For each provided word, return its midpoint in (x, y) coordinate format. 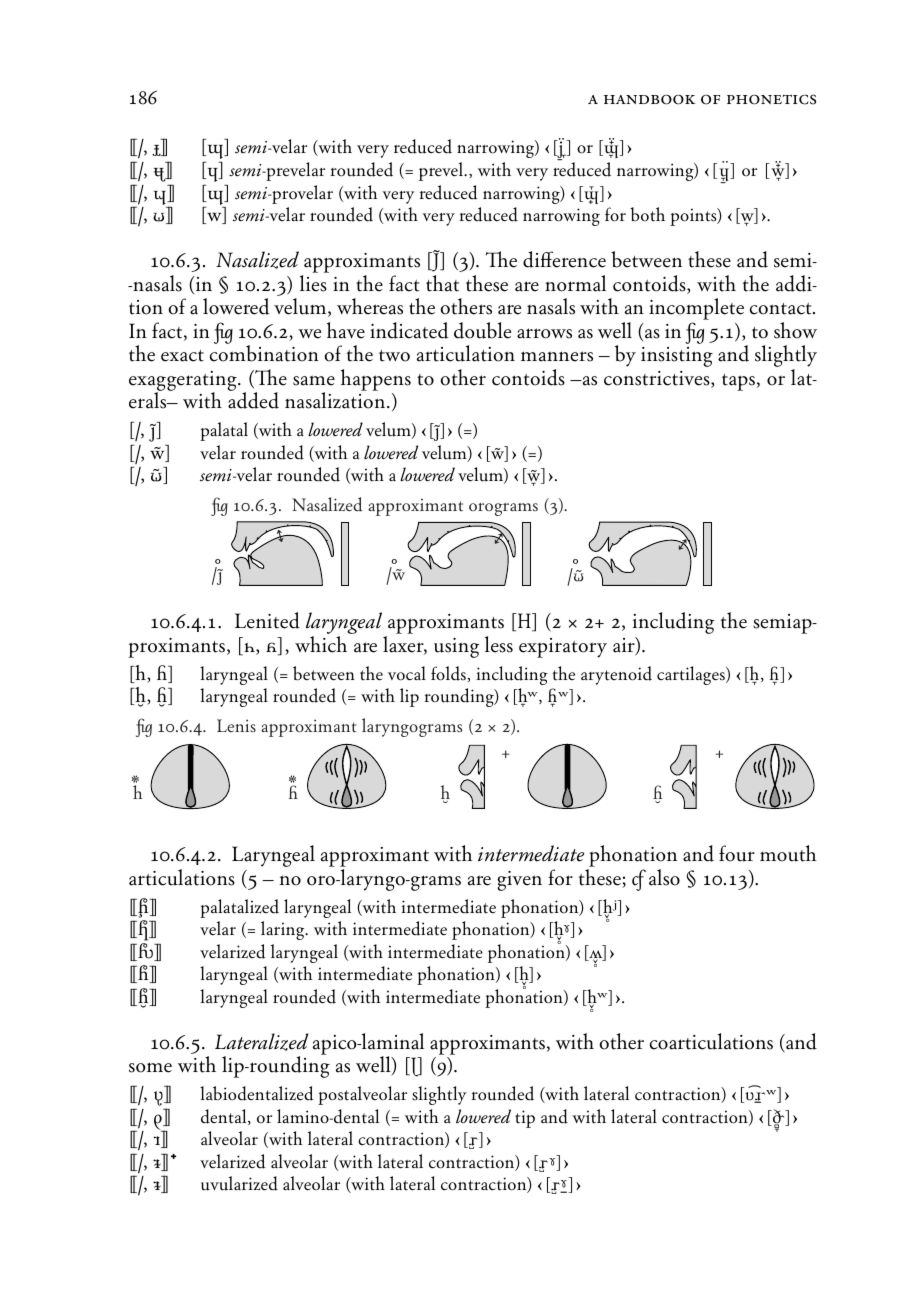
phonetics (771, 99)
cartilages (692, 675)
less (499, 644)
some (150, 1067)
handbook (649, 99)
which (321, 644)
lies (313, 283)
